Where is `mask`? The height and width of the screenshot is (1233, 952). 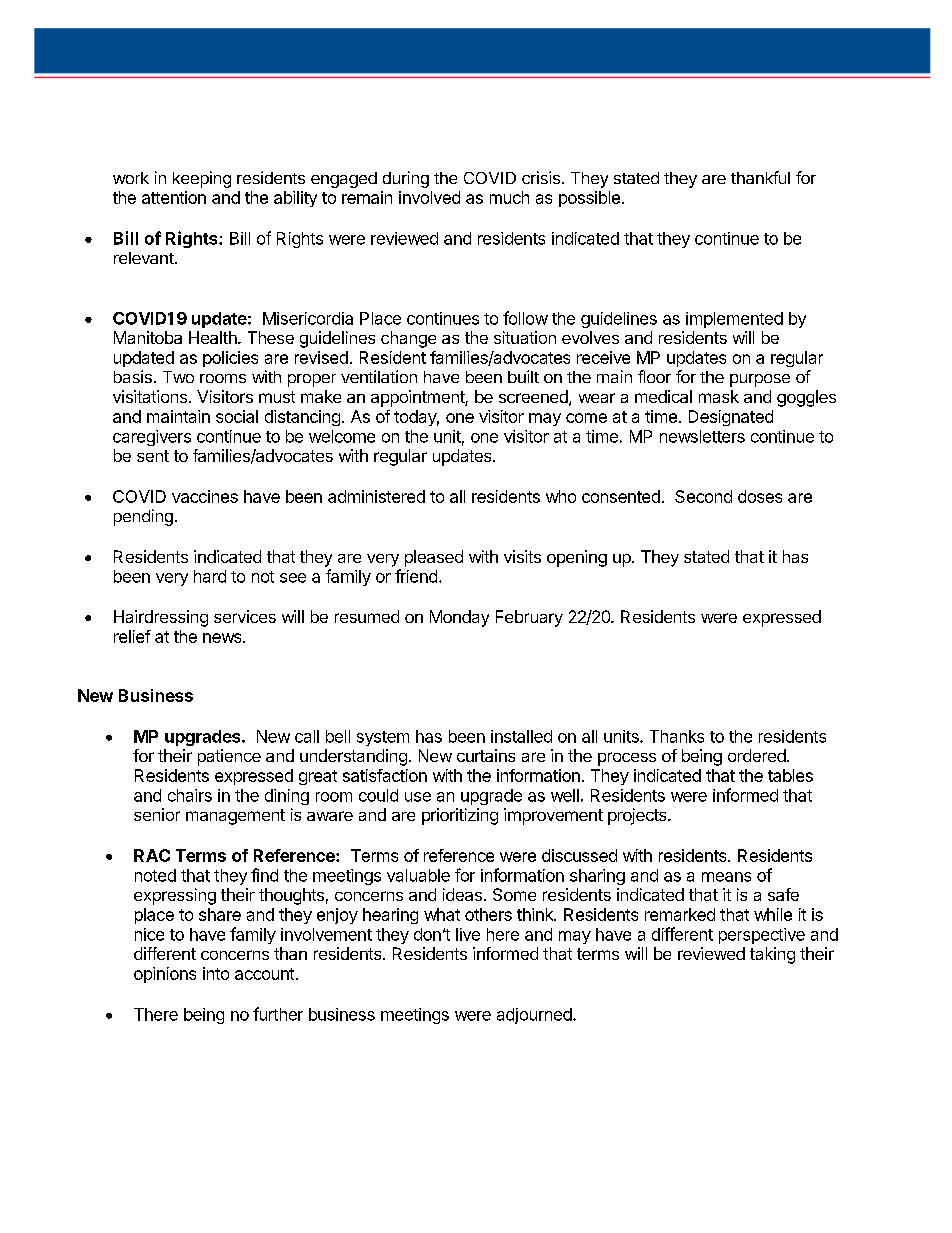
mask is located at coordinates (719, 396).
